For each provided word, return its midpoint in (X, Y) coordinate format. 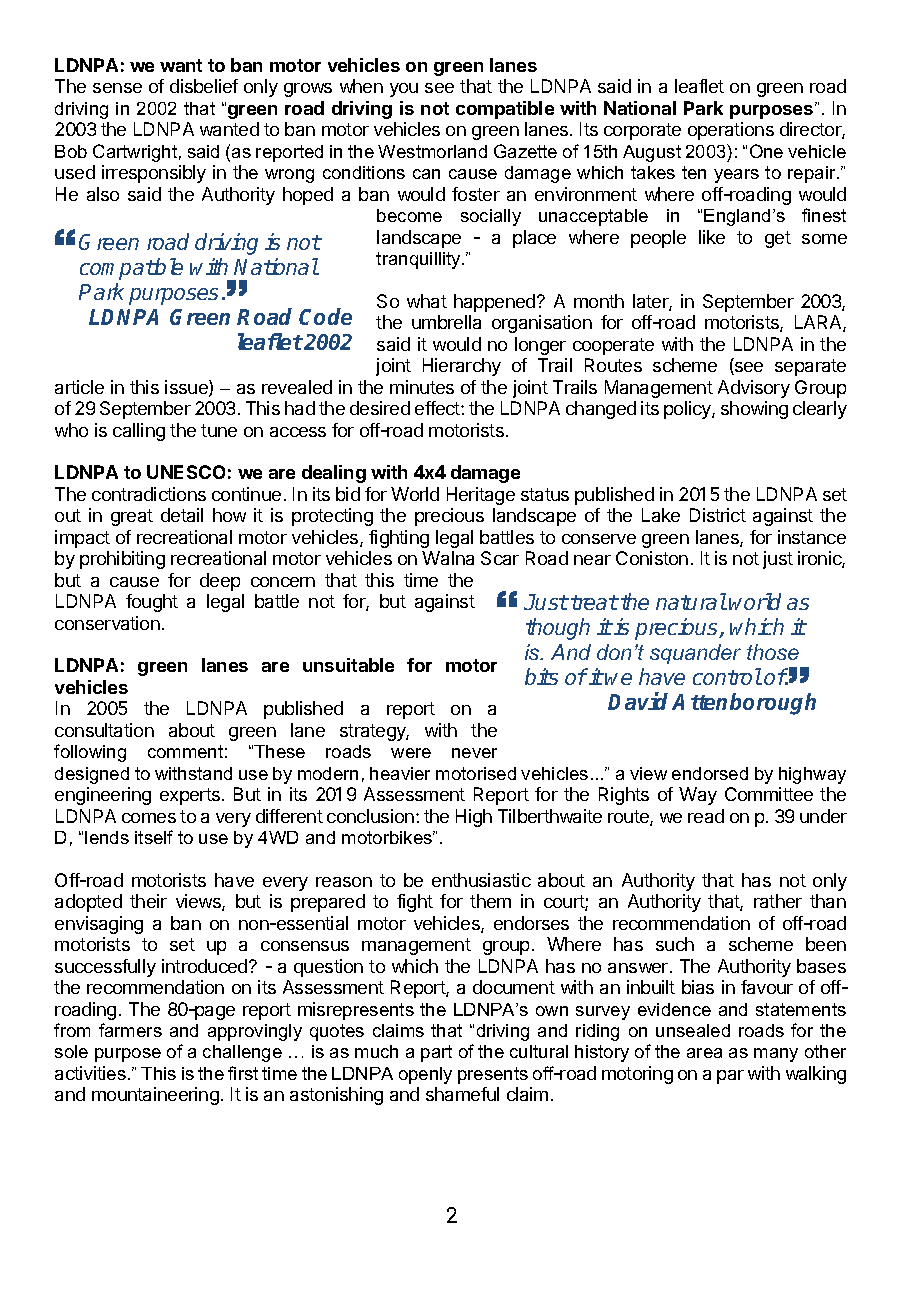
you (404, 90)
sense (117, 88)
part (436, 1053)
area (704, 1053)
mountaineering (155, 1096)
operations (731, 131)
